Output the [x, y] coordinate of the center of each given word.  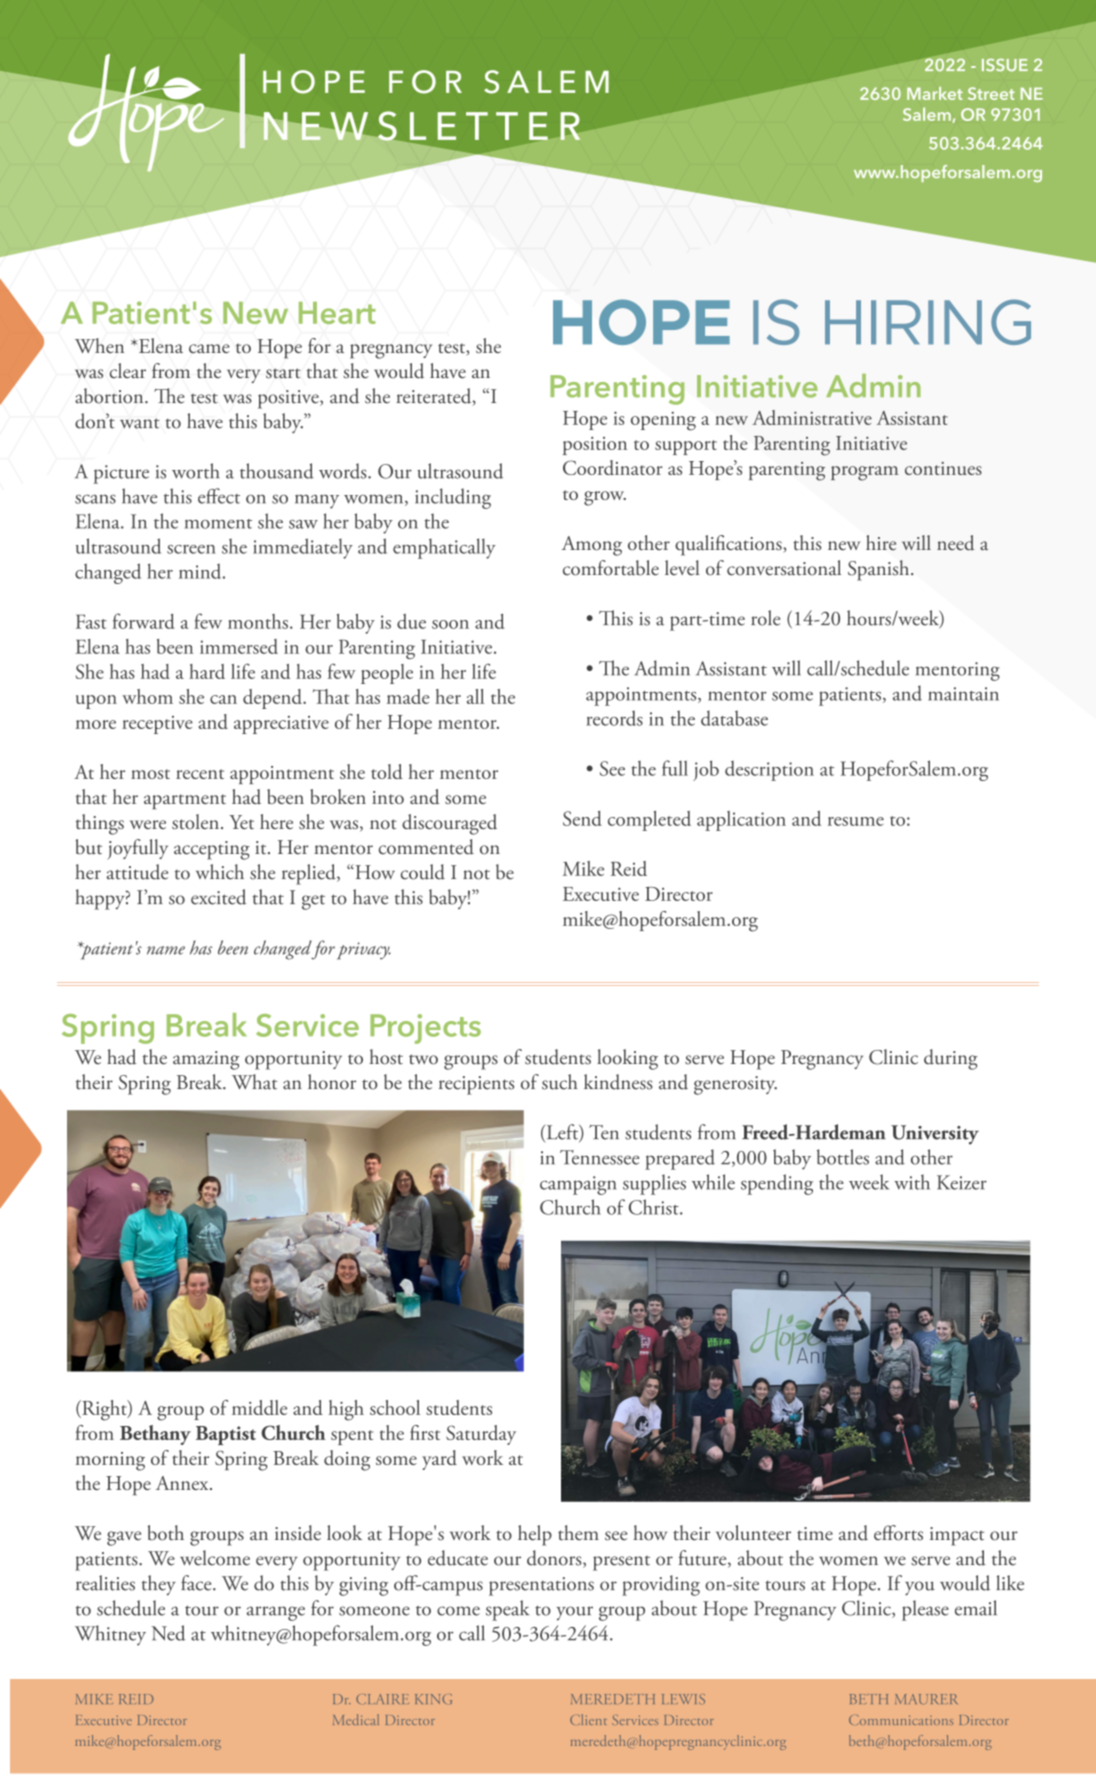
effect [219, 496]
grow [605, 498]
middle [259, 1407]
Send [582, 818]
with [912, 1182]
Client [588, 1719]
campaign [578, 1185]
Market [935, 93]
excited [218, 897]
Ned [168, 1633]
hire [881, 542]
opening [663, 421]
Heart [337, 313]
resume [856, 821]
